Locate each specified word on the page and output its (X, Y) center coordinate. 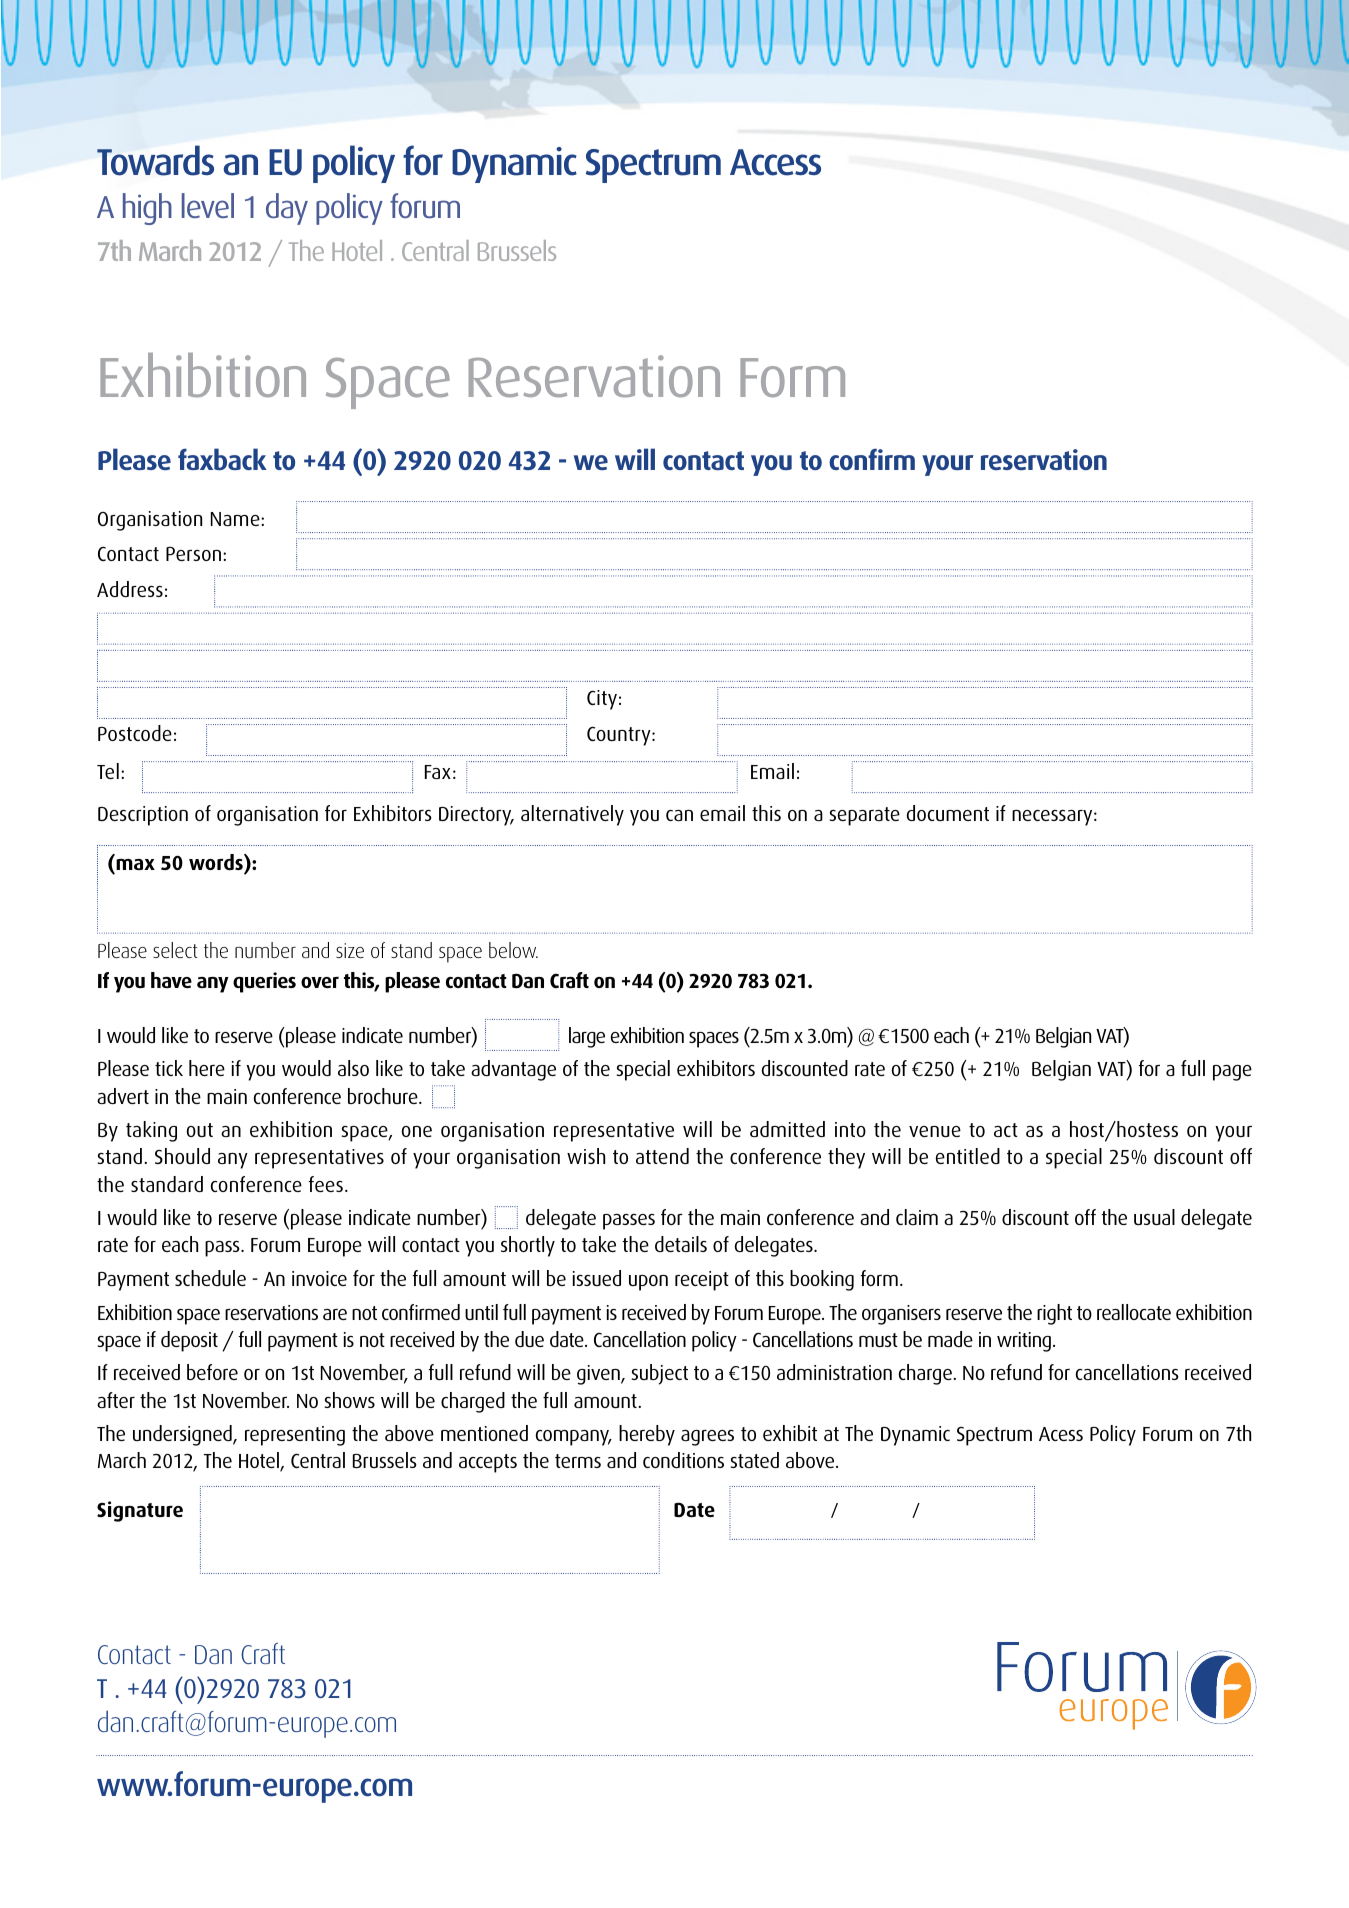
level (208, 205)
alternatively (572, 815)
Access (775, 162)
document (947, 813)
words (217, 863)
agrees (707, 1438)
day (287, 209)
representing (295, 1436)
